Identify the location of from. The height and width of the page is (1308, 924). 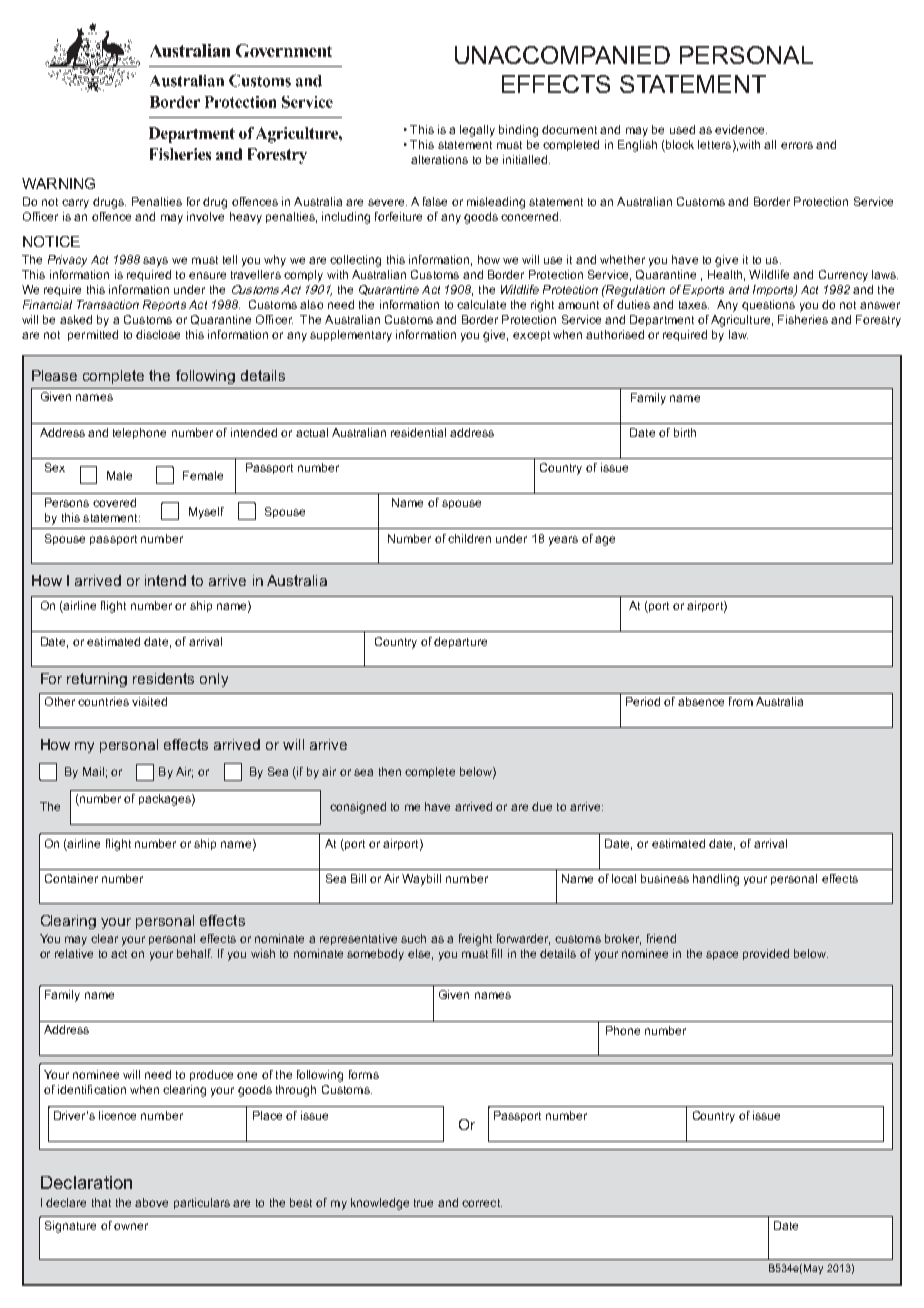
(741, 701).
